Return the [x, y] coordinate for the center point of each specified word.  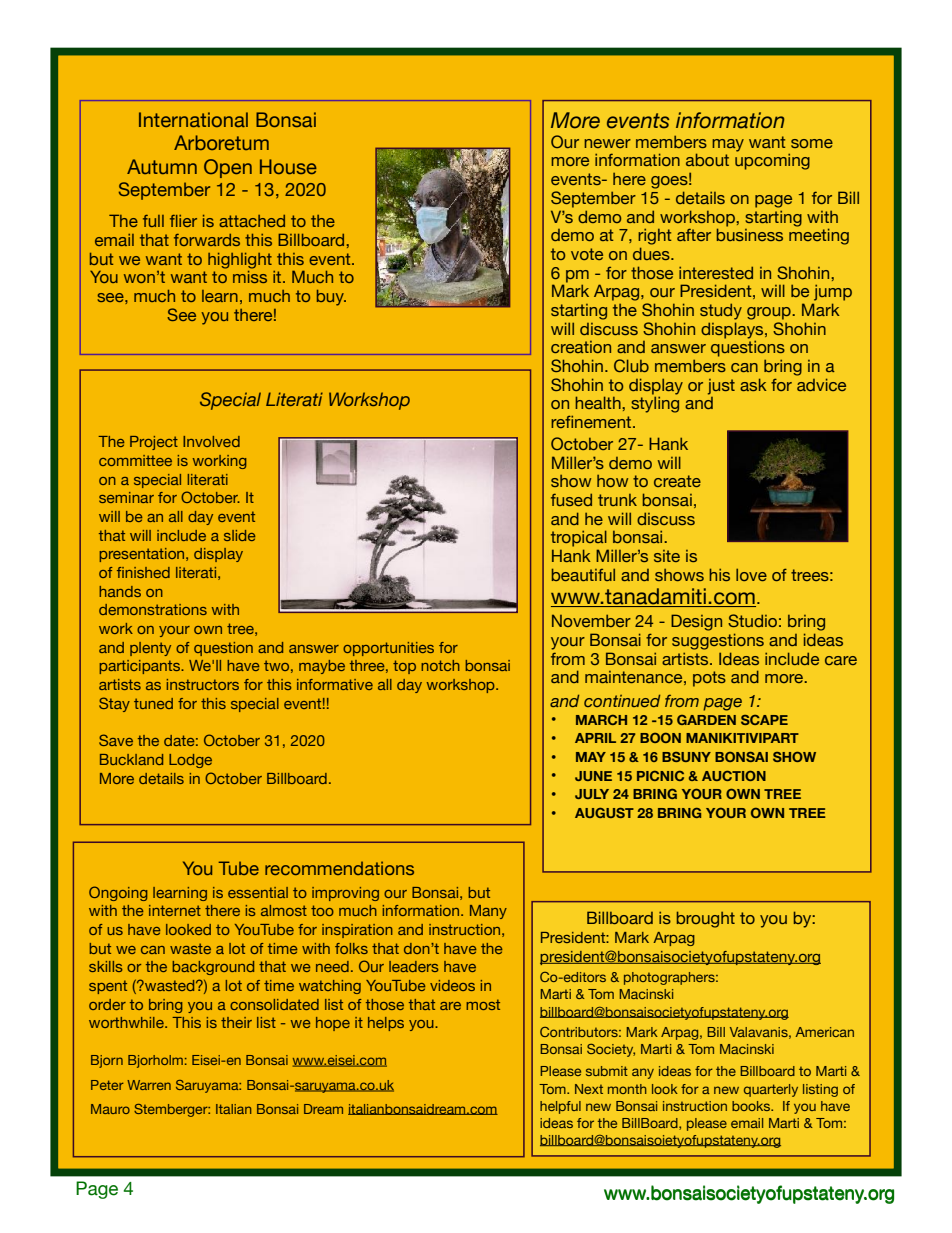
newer [607, 143]
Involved [211, 441]
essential [258, 892]
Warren [149, 1085]
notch [440, 665]
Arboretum [221, 142]
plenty [150, 649]
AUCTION [734, 775]
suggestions [718, 641]
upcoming [772, 161]
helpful [560, 1107]
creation [581, 347]
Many [488, 912]
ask [753, 384]
